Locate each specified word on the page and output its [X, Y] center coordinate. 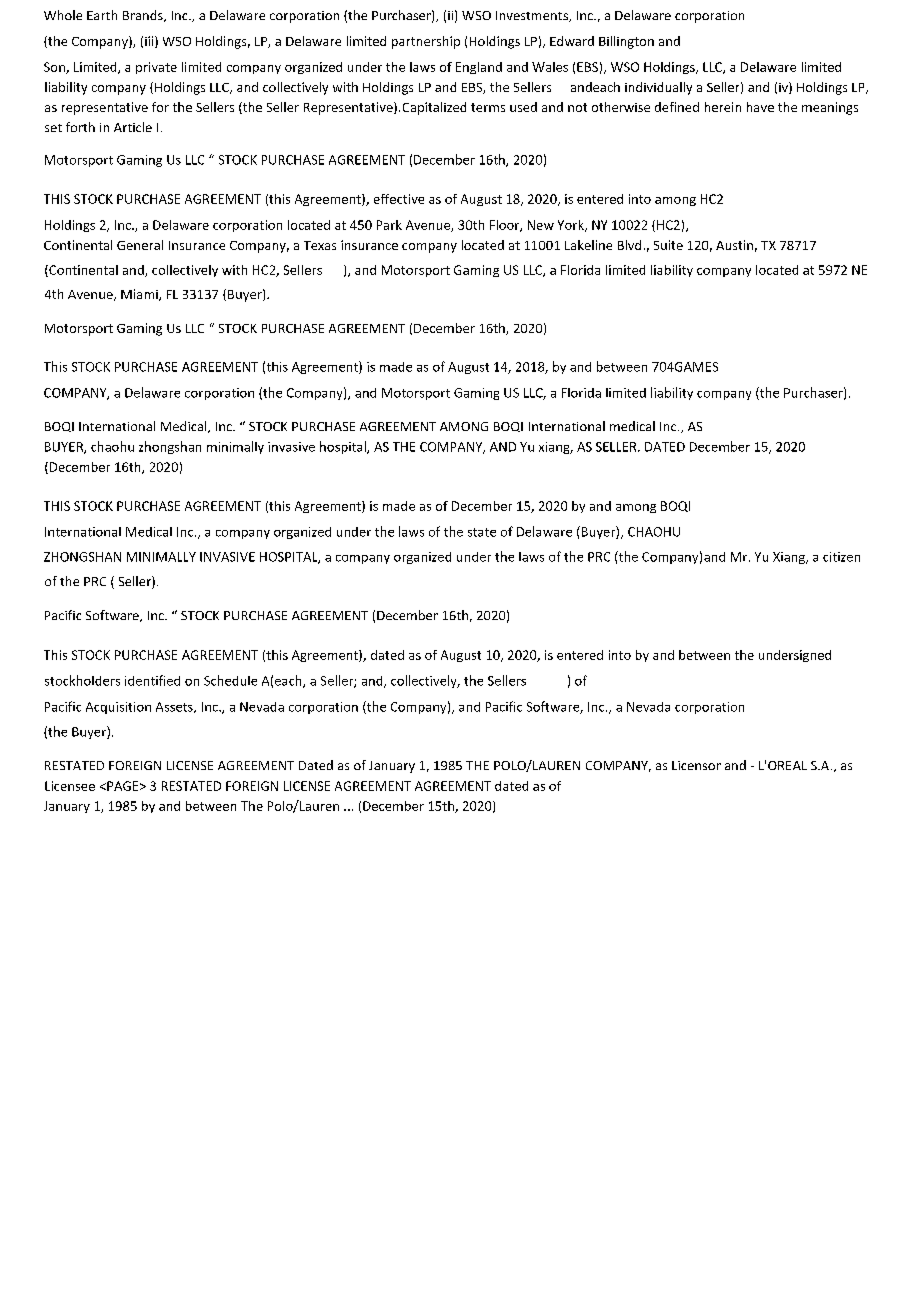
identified [152, 680]
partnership [426, 42]
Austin [734, 245]
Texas [320, 245]
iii [150, 42]
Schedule [230, 680]
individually [658, 88]
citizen [841, 557]
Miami [140, 295]
